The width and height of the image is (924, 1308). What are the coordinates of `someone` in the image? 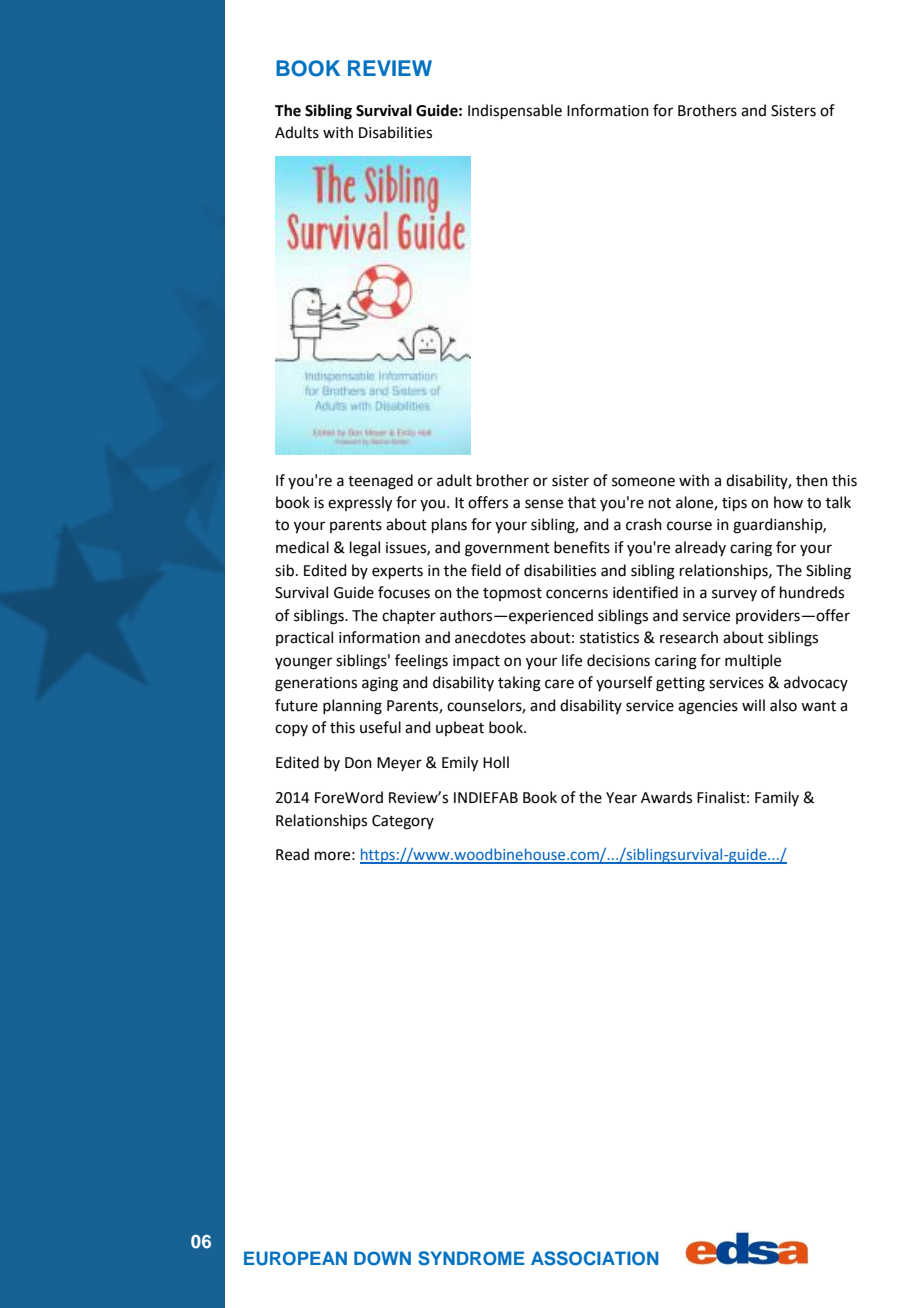 It's located at (643, 482).
